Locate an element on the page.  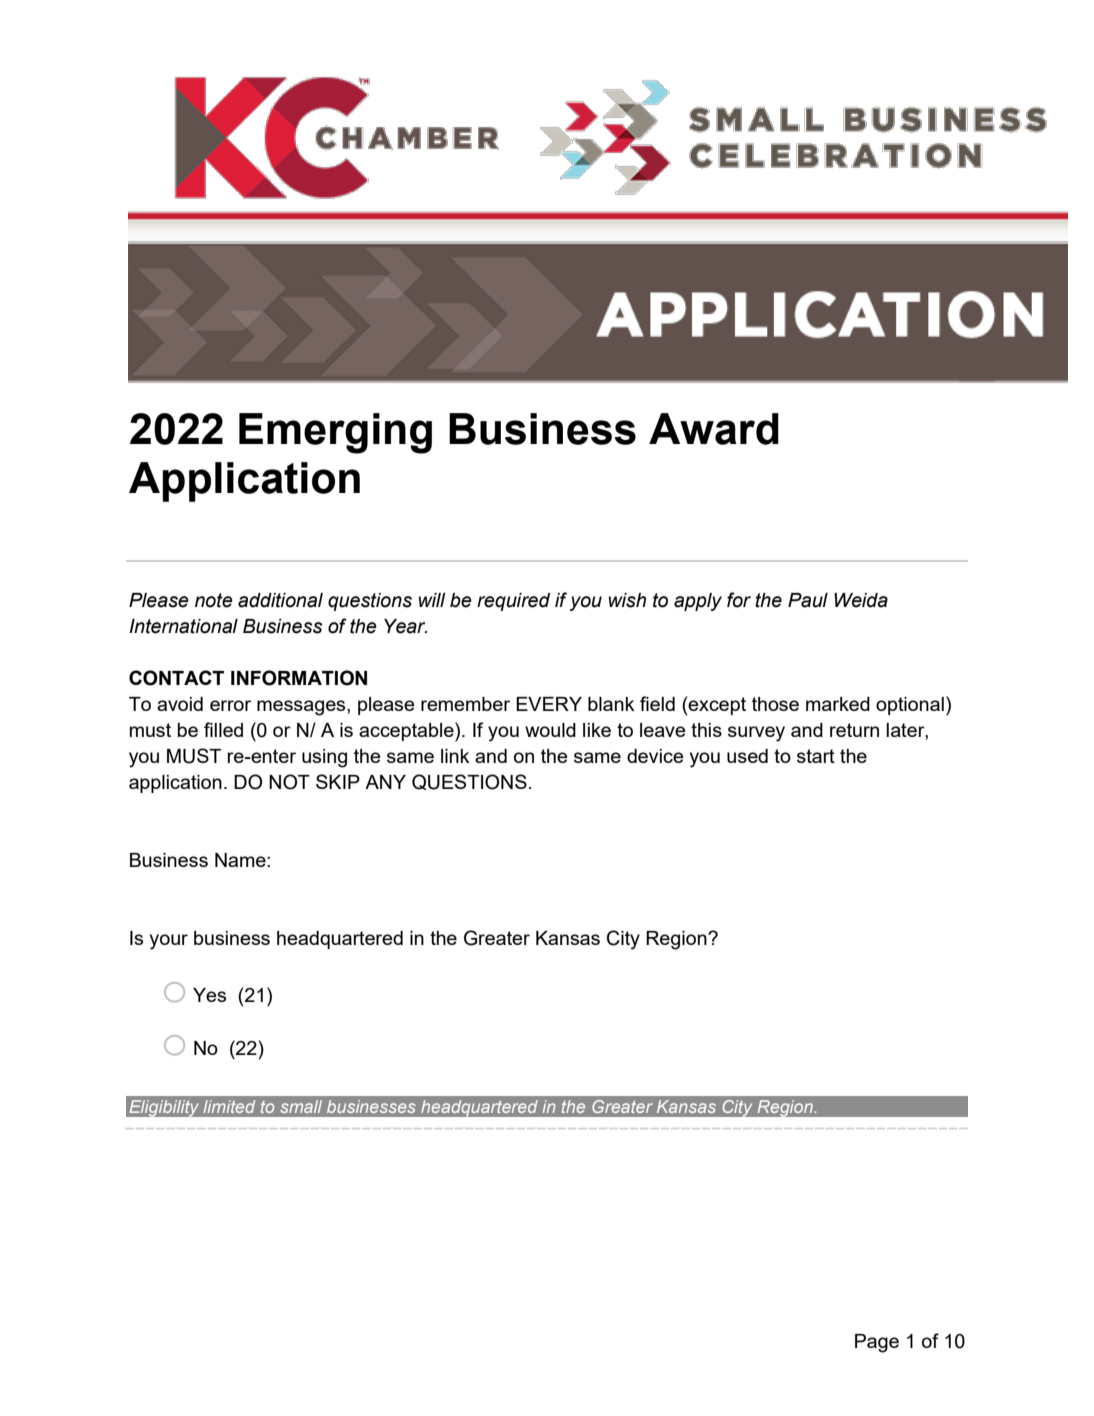
small is located at coordinates (301, 1106).
